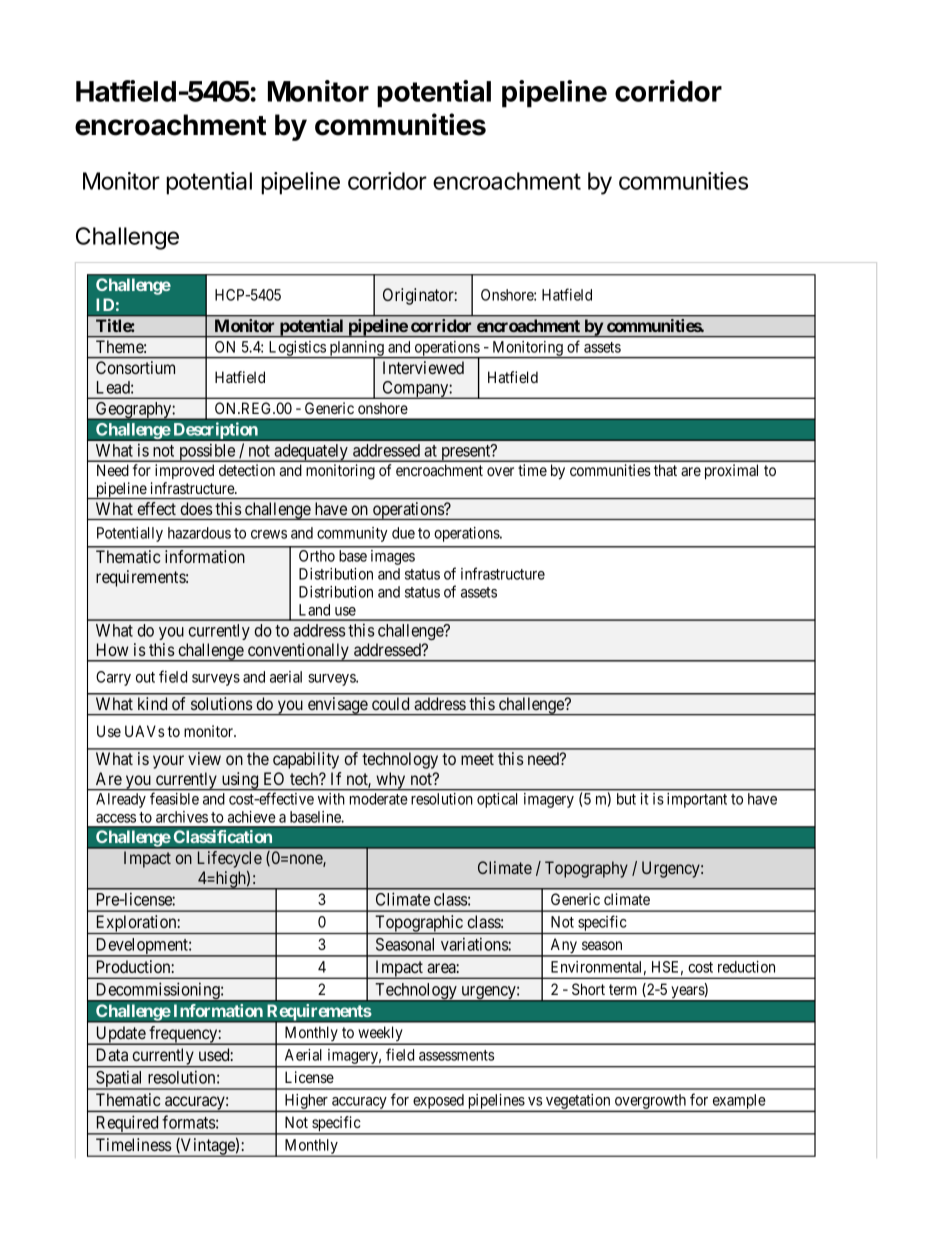  I want to click on your, so click(168, 762).
